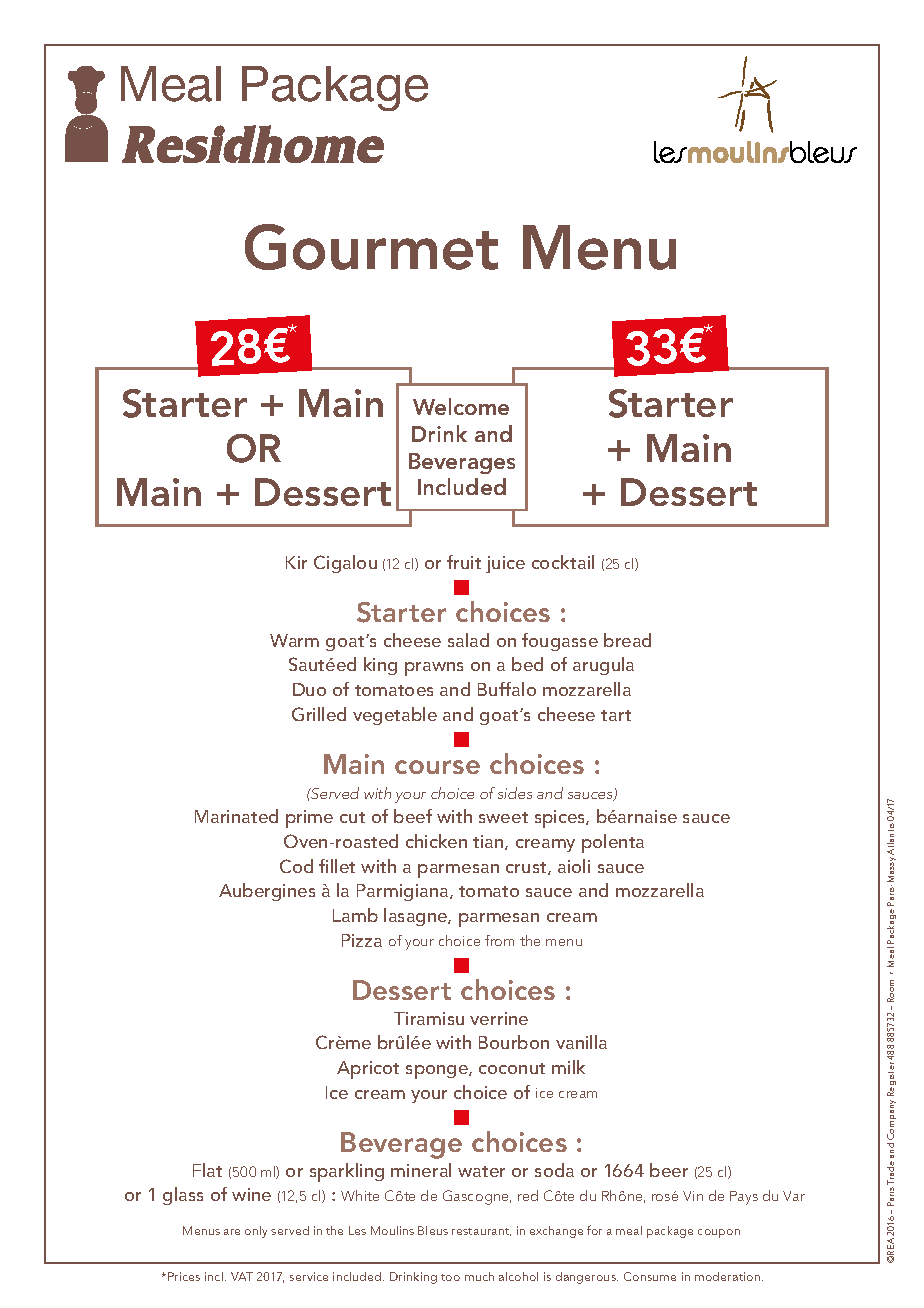 The height and width of the screenshot is (1308, 924). I want to click on arugula, so click(603, 666).
